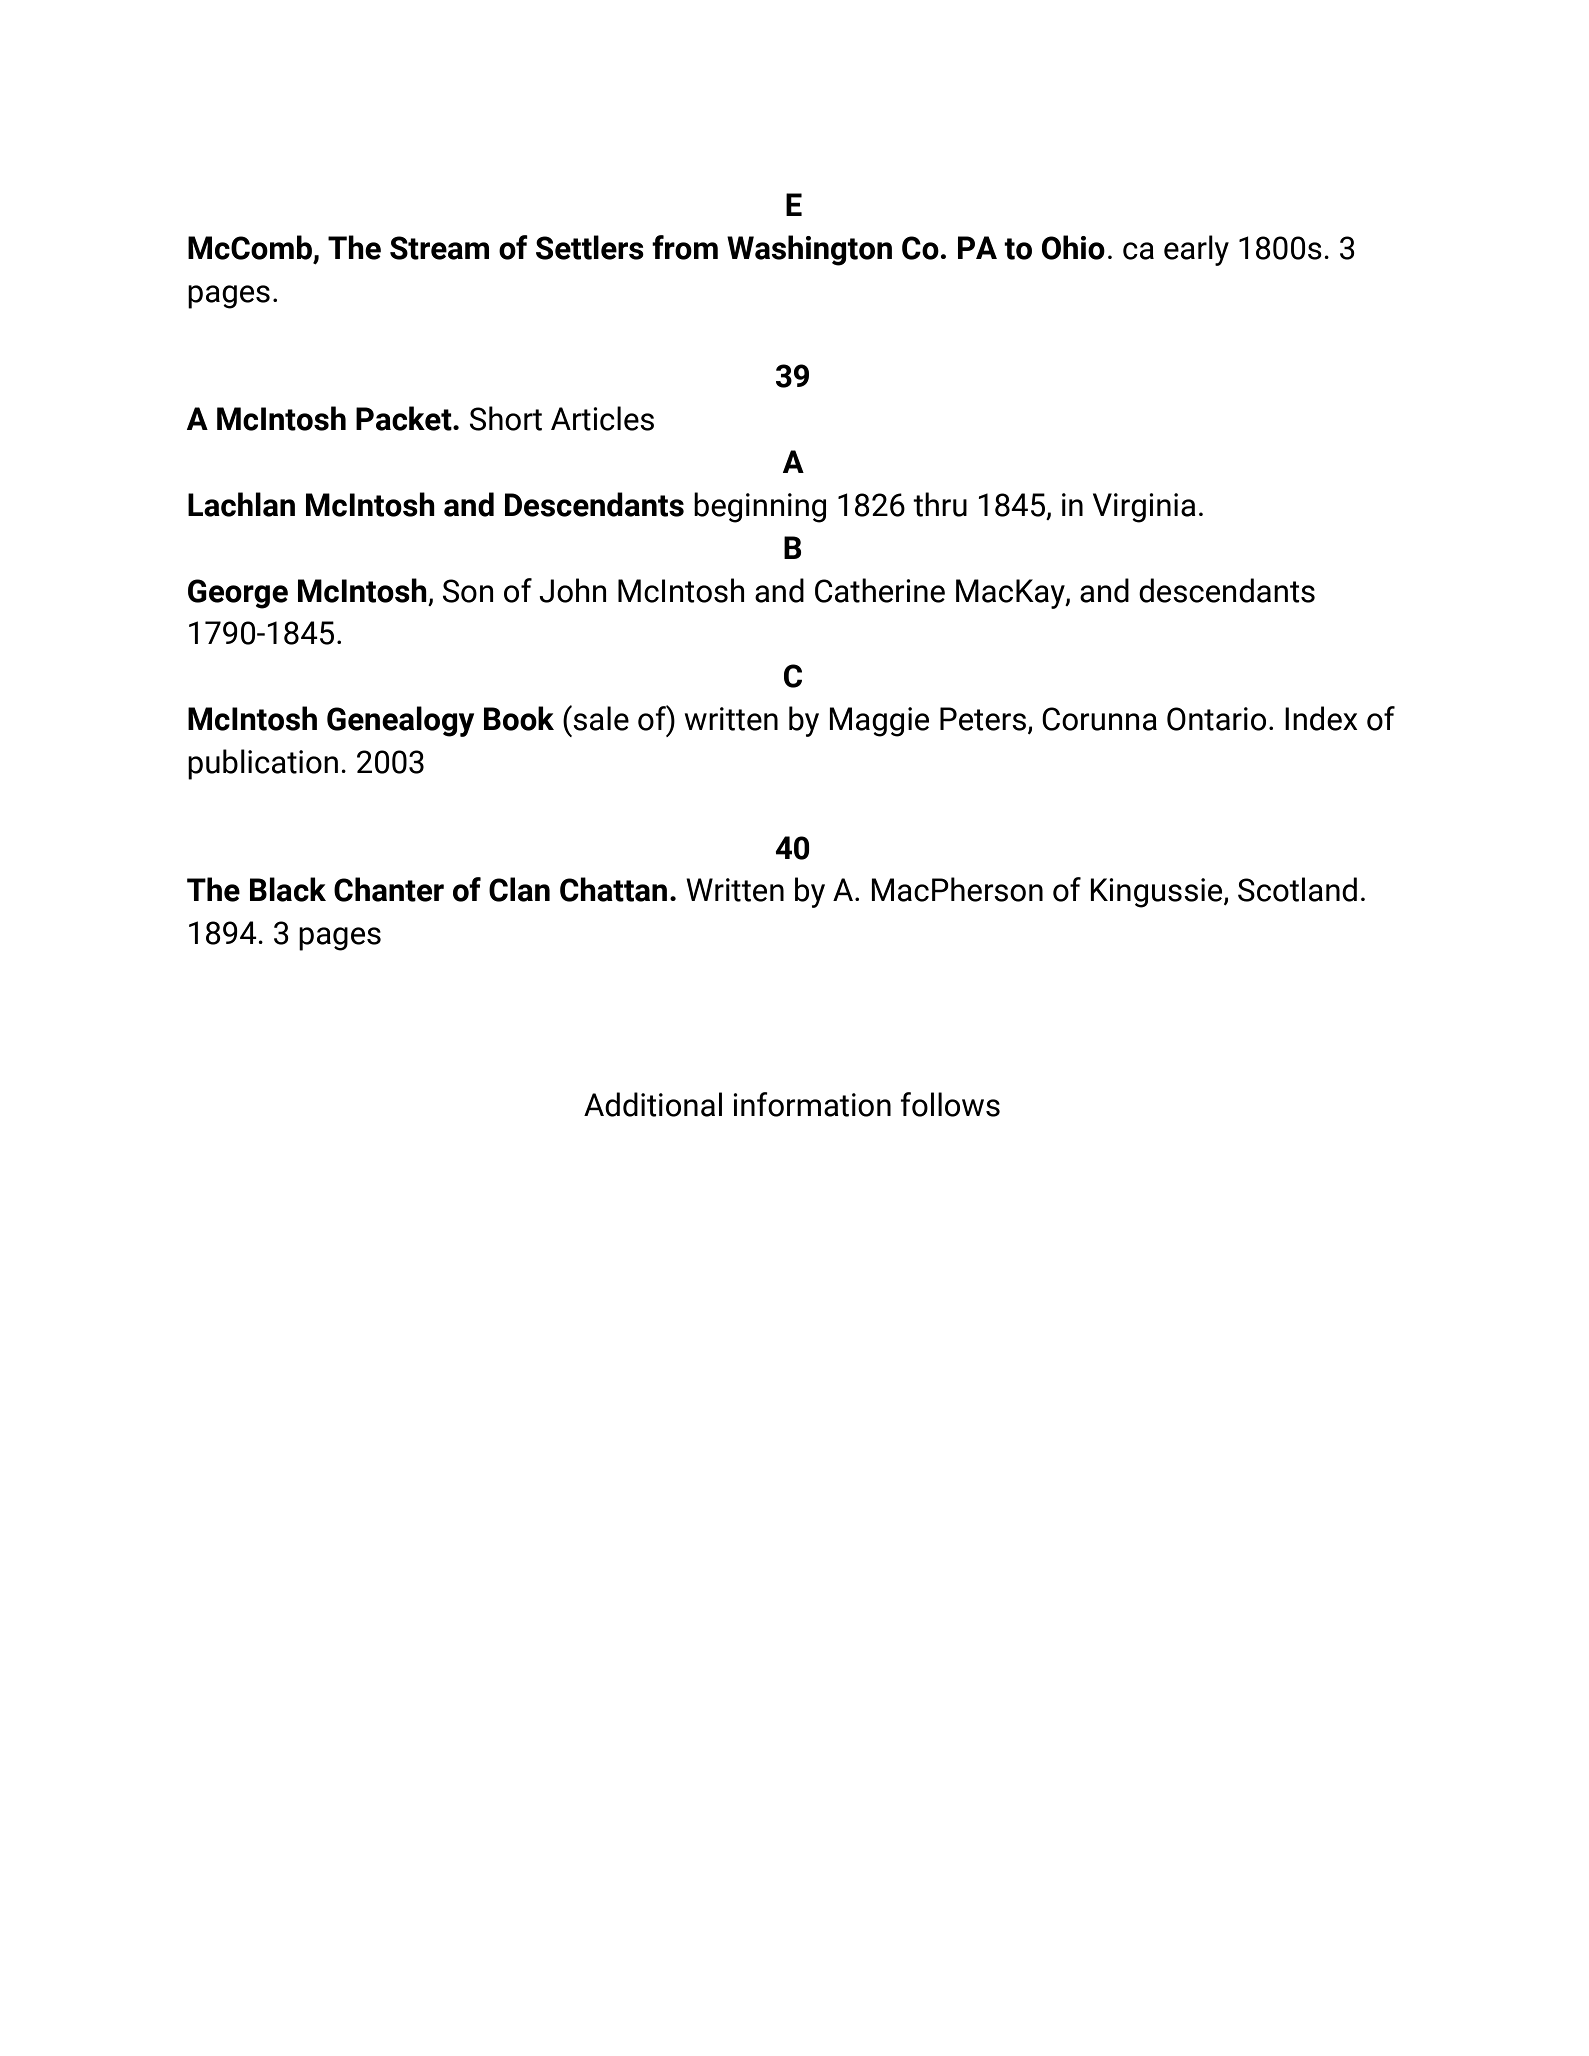 This screenshot has height=2056, width=1589. I want to click on Stream, so click(439, 248).
